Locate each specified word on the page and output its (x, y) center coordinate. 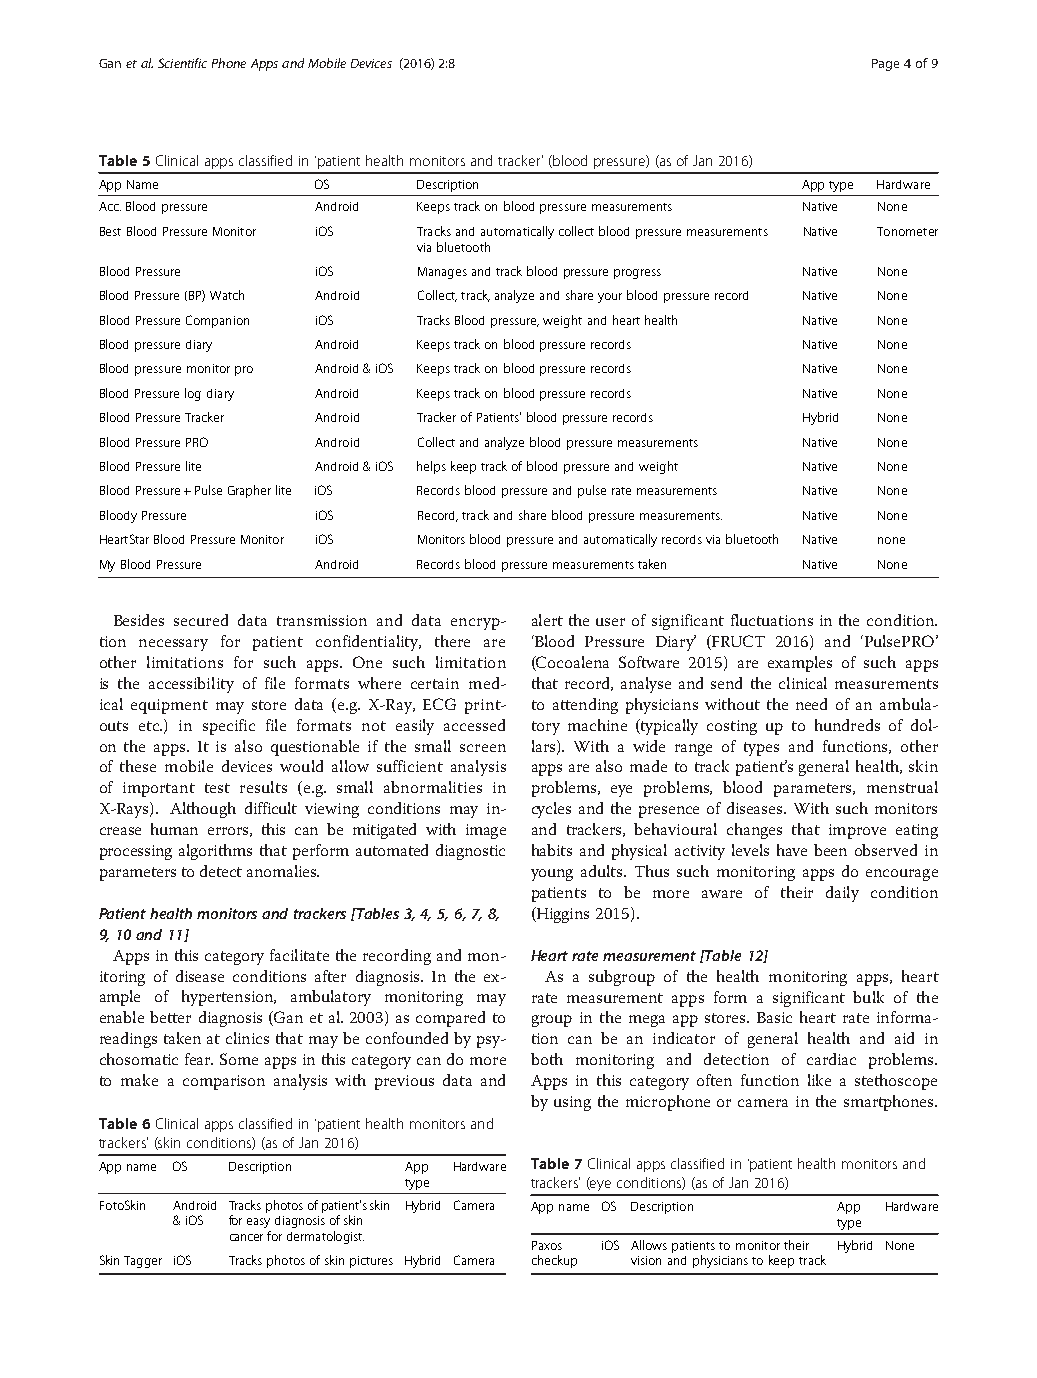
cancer (246, 1237)
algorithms (215, 852)
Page (885, 65)
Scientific (182, 63)
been (830, 850)
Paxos (547, 1245)
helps (431, 467)
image (486, 831)
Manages (442, 273)
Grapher (249, 491)
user (610, 622)
